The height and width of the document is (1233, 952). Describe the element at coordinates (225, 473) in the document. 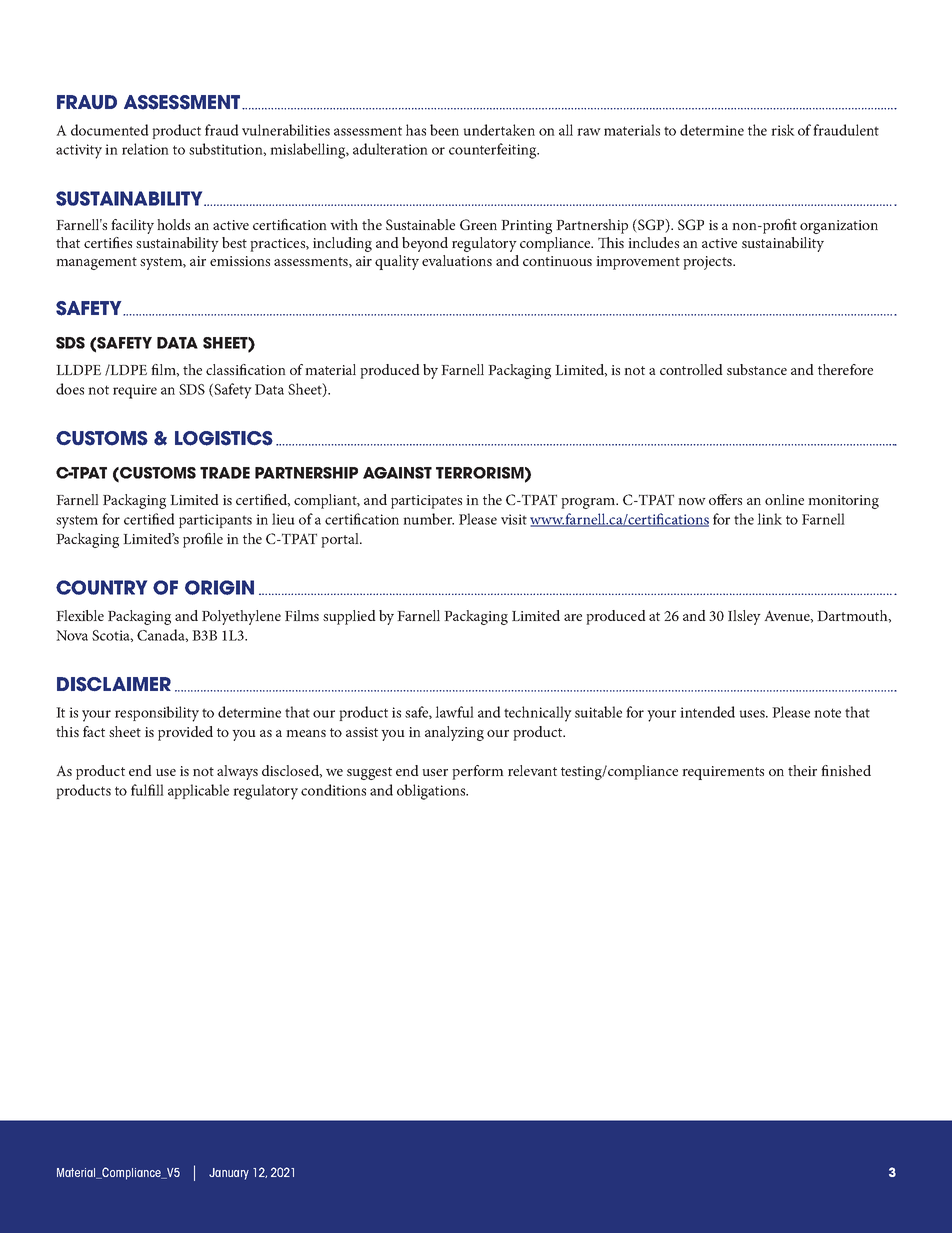

I see `TRADE` at that location.
